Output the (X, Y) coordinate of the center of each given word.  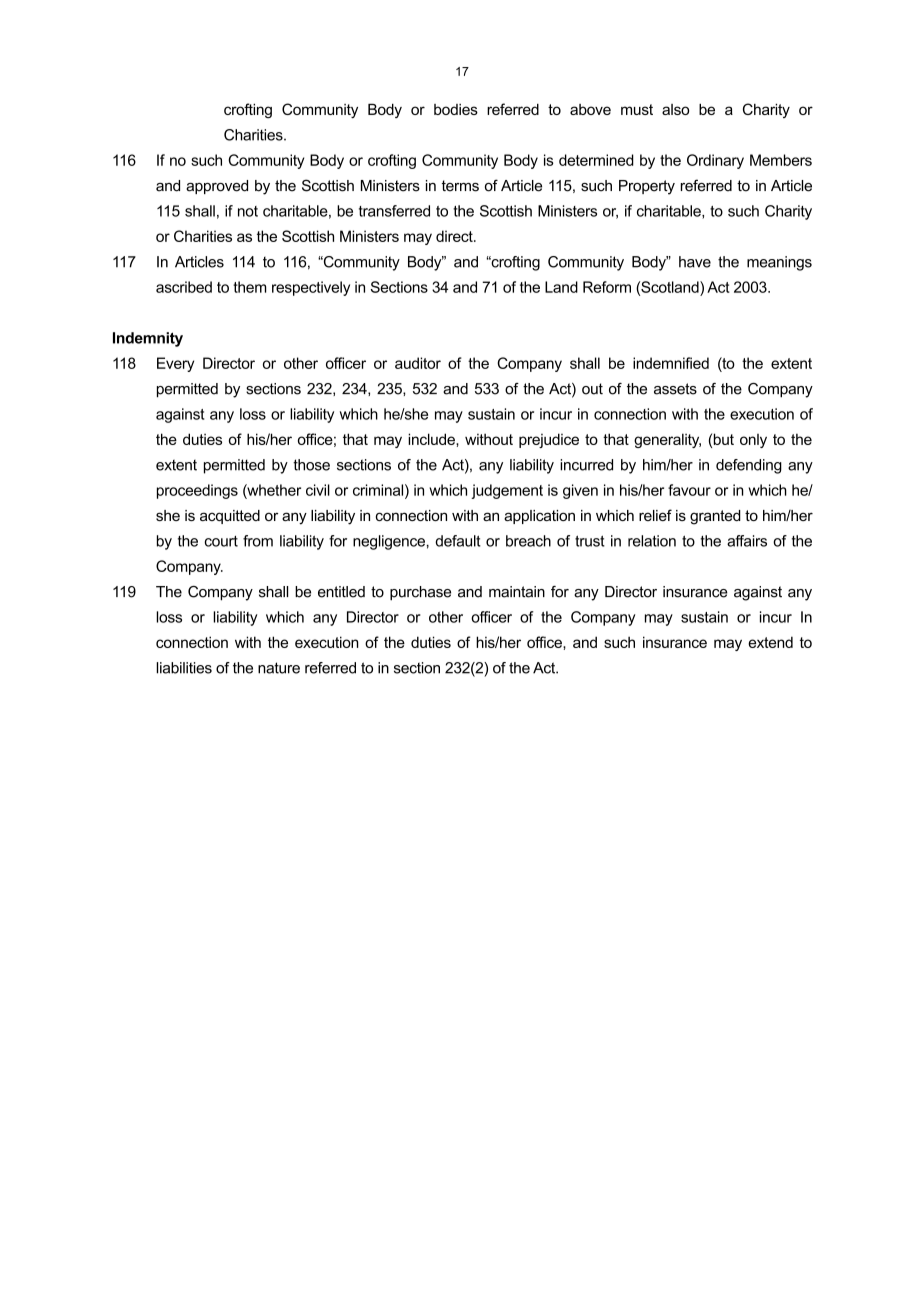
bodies (456, 109)
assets (675, 389)
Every (175, 364)
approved (217, 187)
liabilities (184, 668)
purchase (420, 593)
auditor (418, 363)
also (675, 109)
